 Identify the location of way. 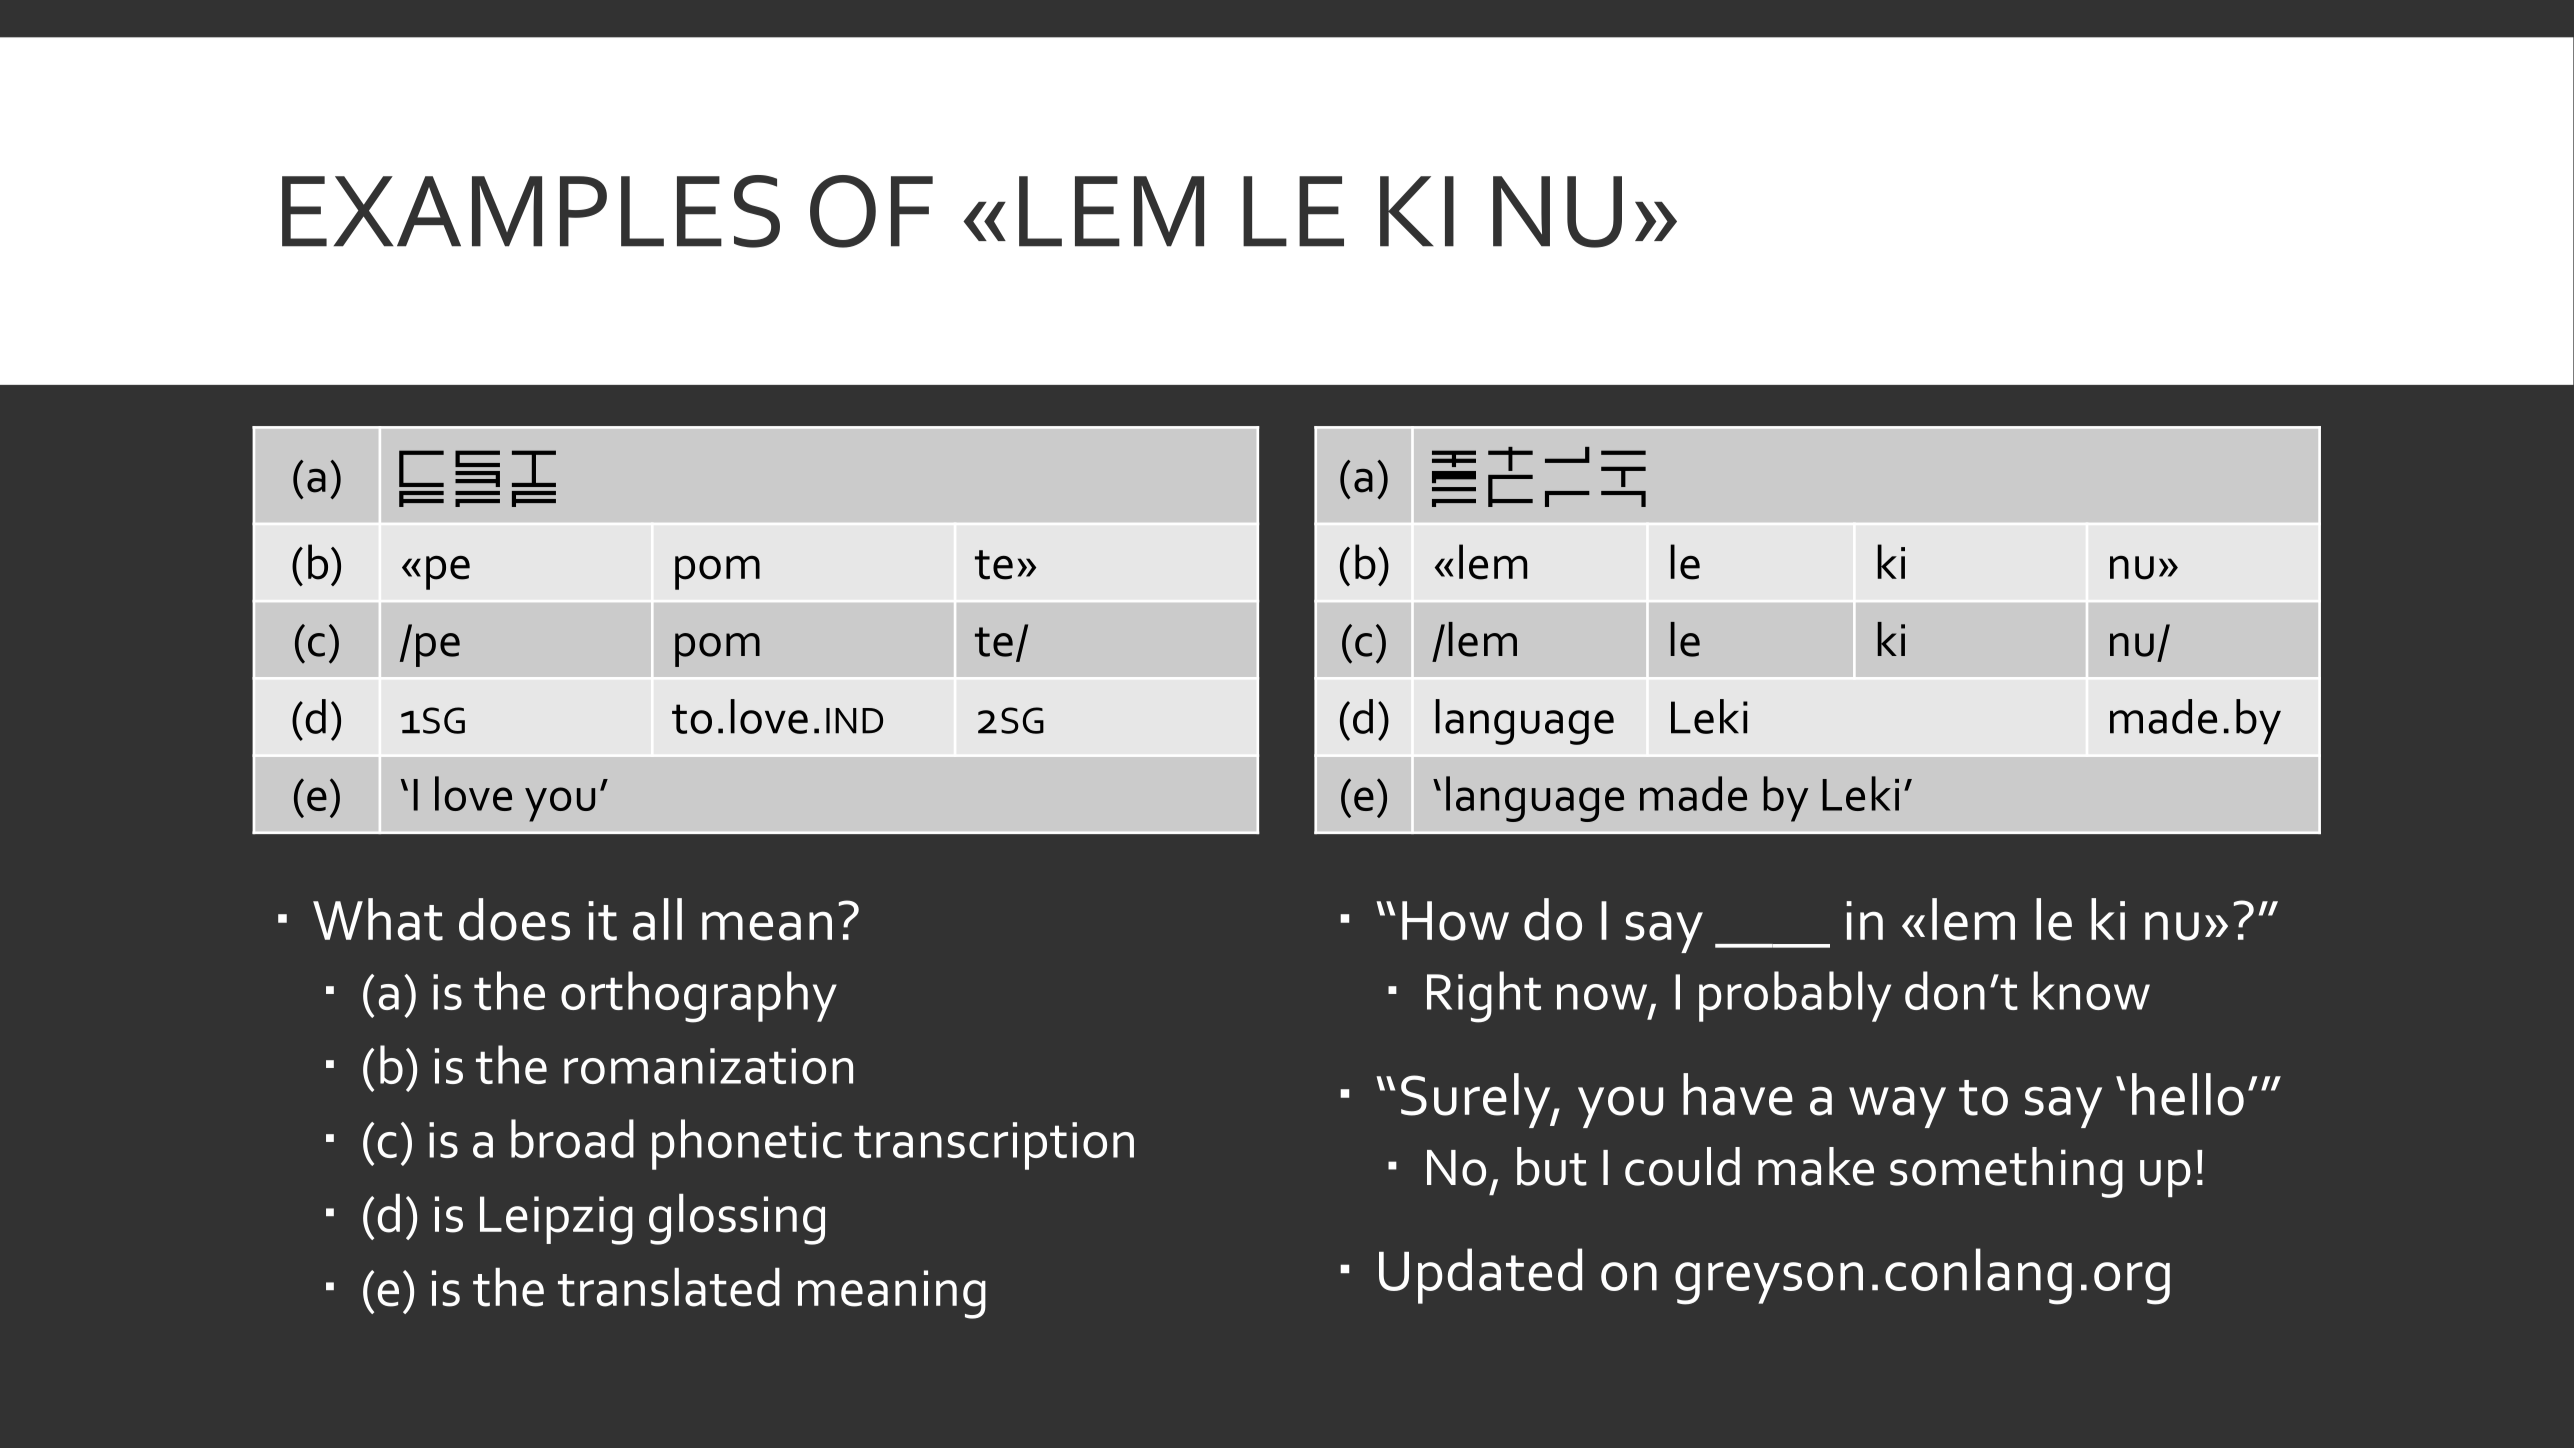
(1897, 1107).
